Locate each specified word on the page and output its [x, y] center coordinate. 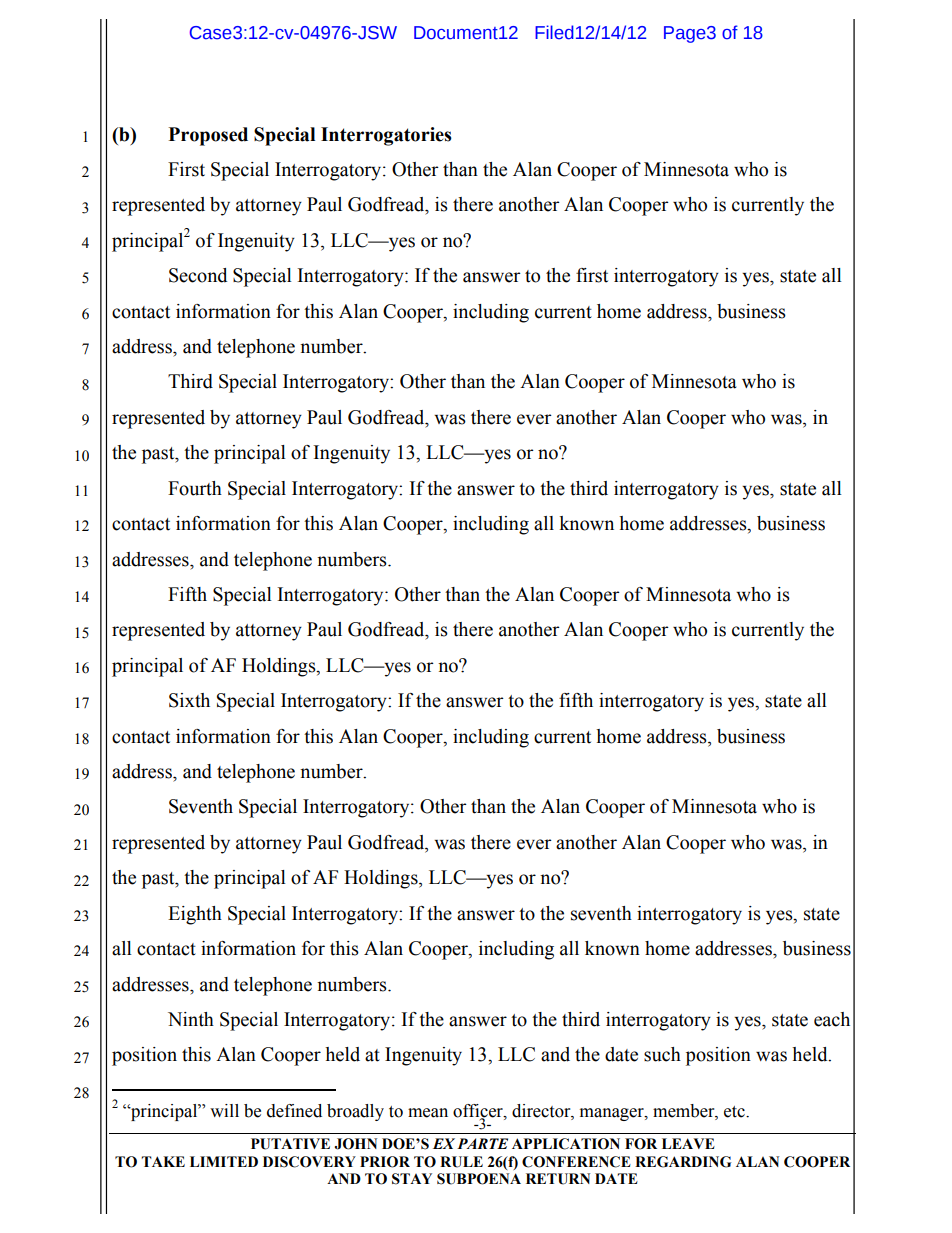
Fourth [195, 488]
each [832, 1019]
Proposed [208, 136]
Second [198, 275]
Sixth [189, 700]
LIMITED [224, 1161]
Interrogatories [386, 136]
